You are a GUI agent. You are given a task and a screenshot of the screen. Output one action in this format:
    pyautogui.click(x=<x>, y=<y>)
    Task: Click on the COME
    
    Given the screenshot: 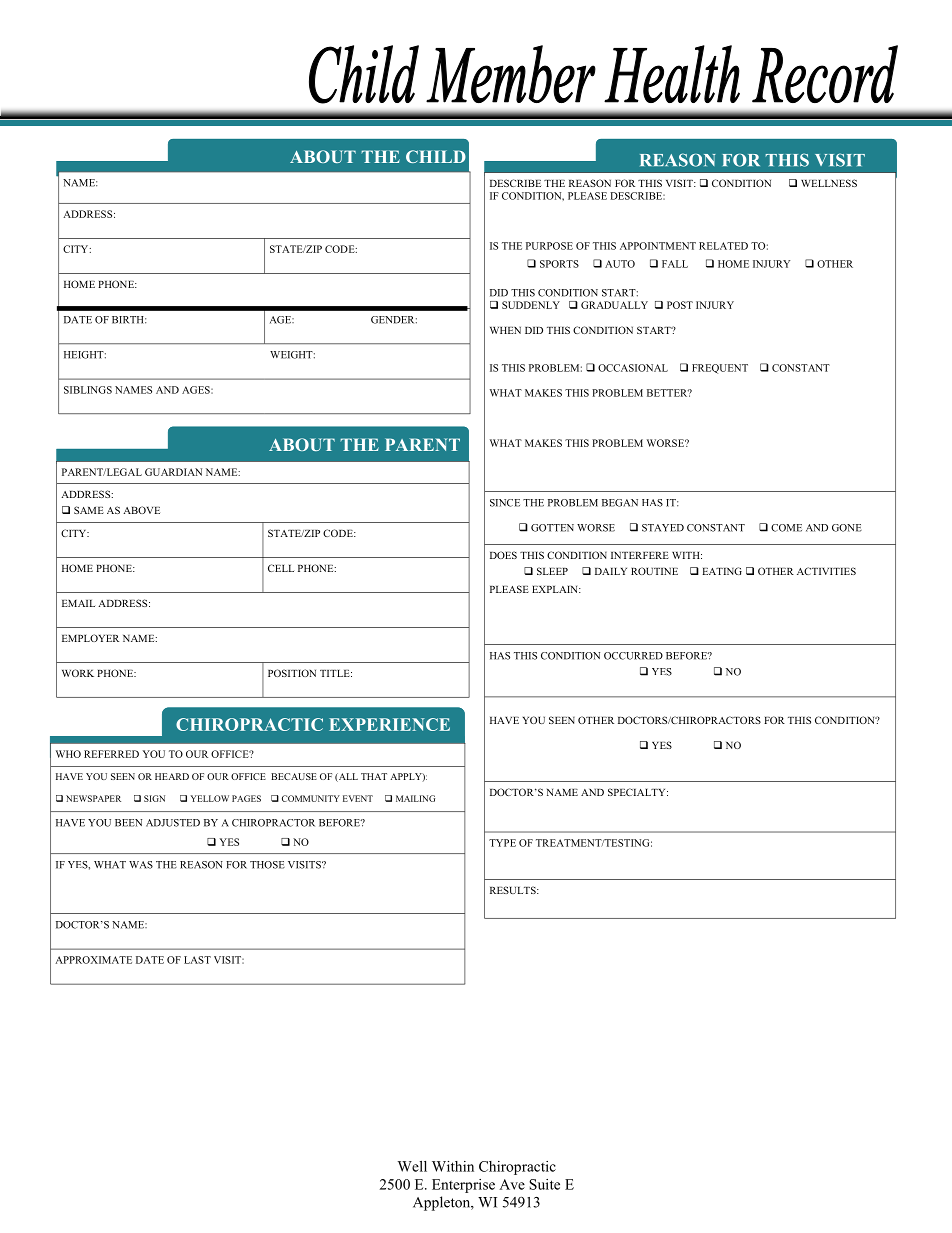 What is the action you would take?
    pyautogui.click(x=786, y=528)
